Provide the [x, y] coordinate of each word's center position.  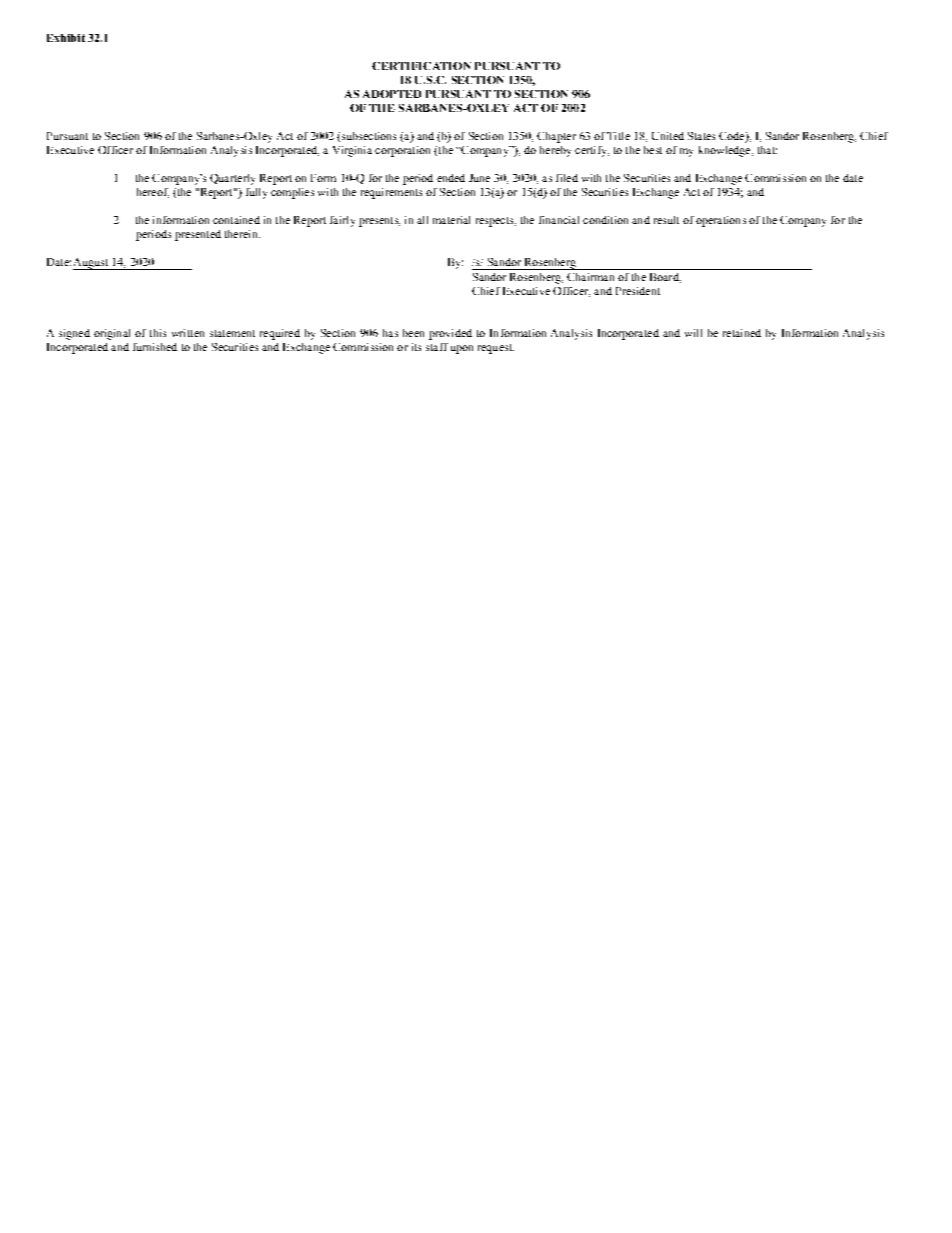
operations [721, 221]
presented [198, 235]
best [653, 150]
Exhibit [66, 38]
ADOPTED [392, 94]
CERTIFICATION [421, 66]
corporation [402, 151]
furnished [155, 347]
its [416, 347]
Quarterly [232, 179]
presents [379, 222]
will [693, 333]
